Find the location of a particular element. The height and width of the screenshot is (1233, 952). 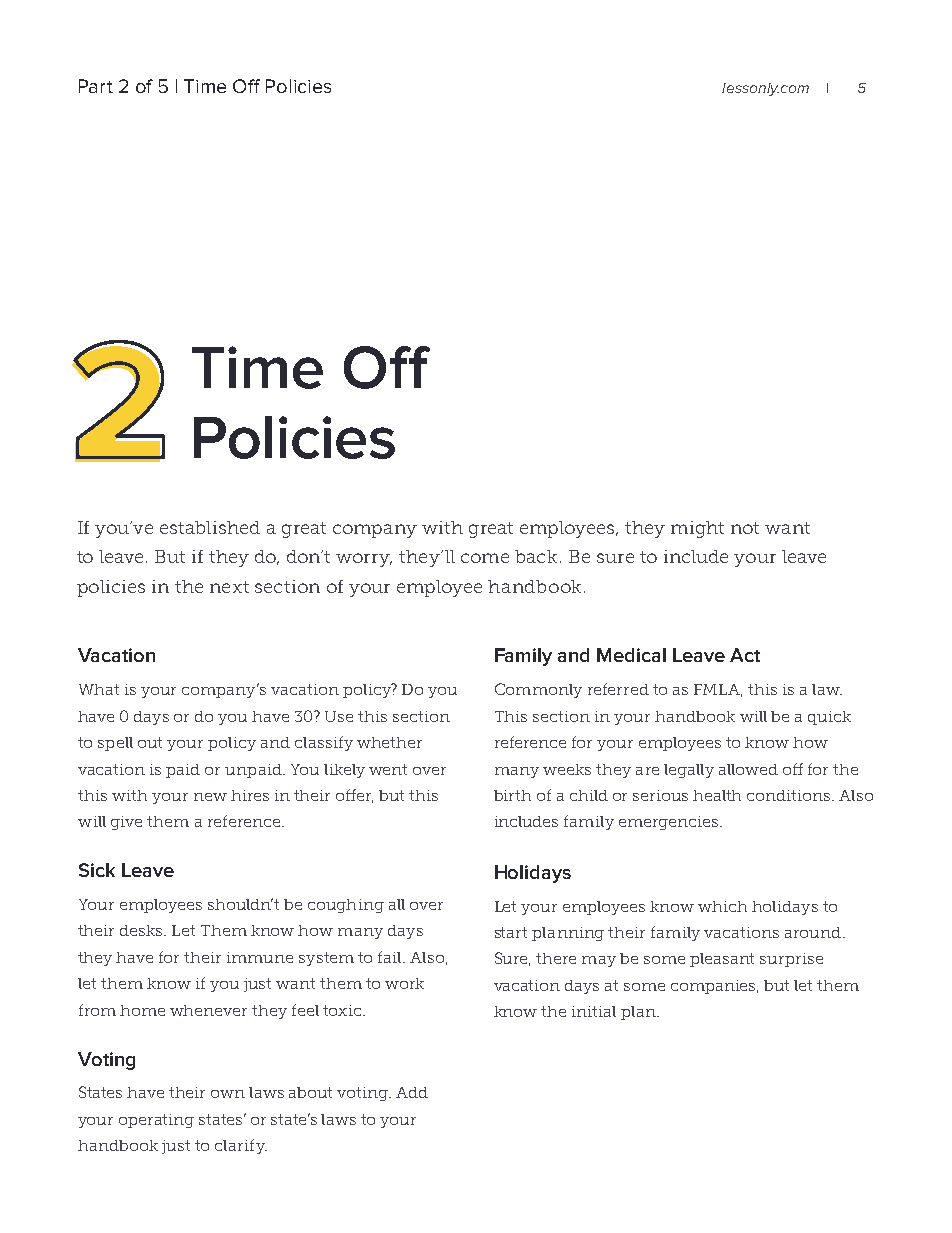

Act is located at coordinates (745, 655).
